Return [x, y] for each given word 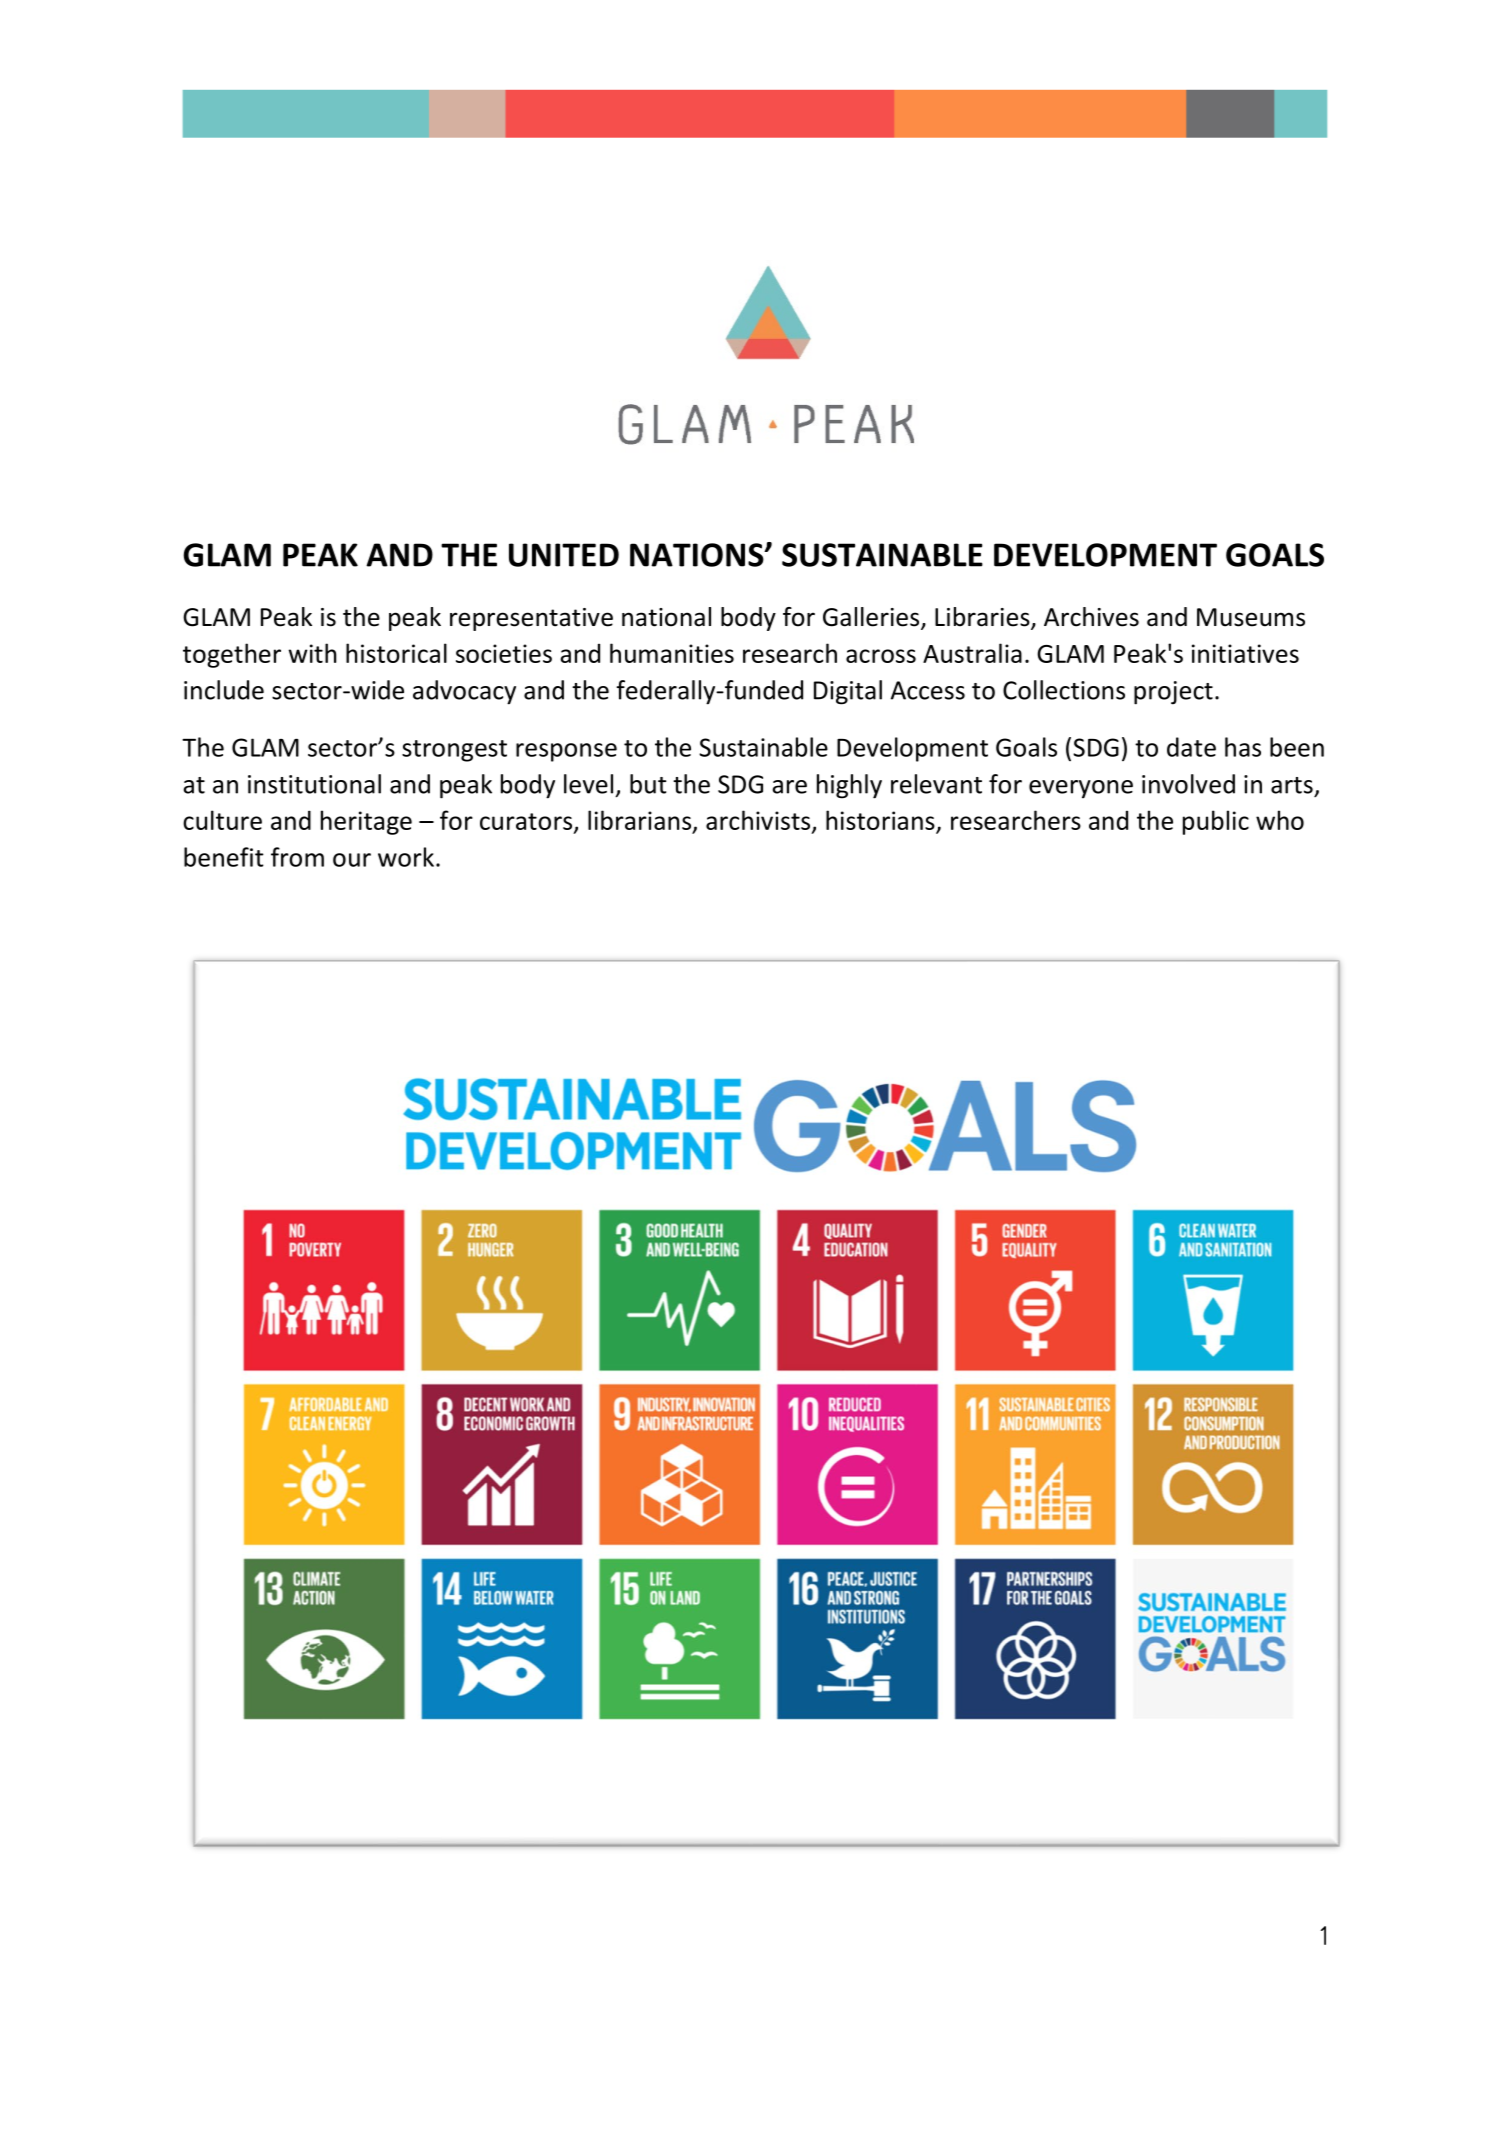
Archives [1091, 617]
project [1173, 693]
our [352, 860]
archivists [758, 820]
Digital [848, 692]
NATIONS [698, 555]
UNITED [564, 555]
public [1216, 822]
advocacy [464, 692]
